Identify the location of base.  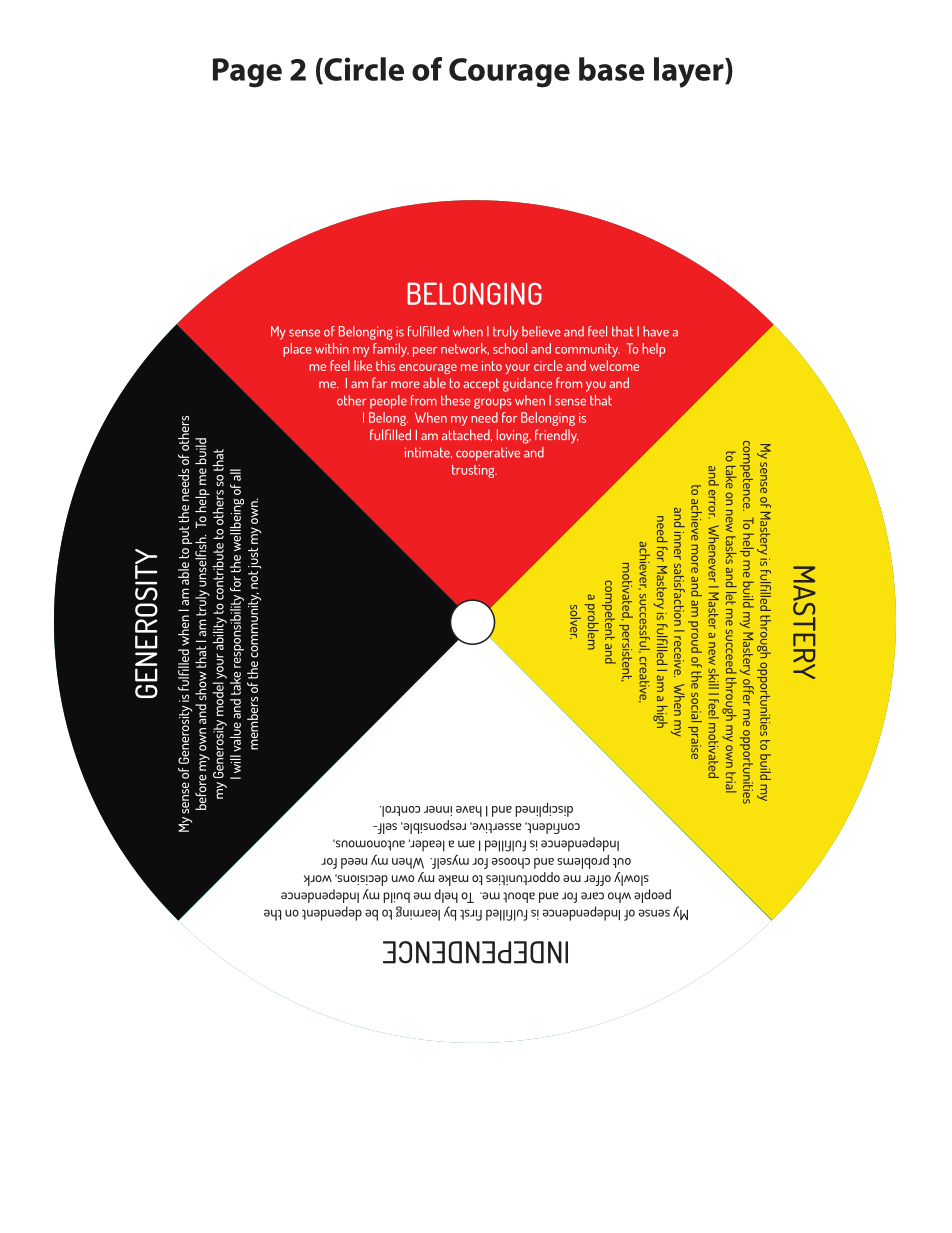
(612, 69).
